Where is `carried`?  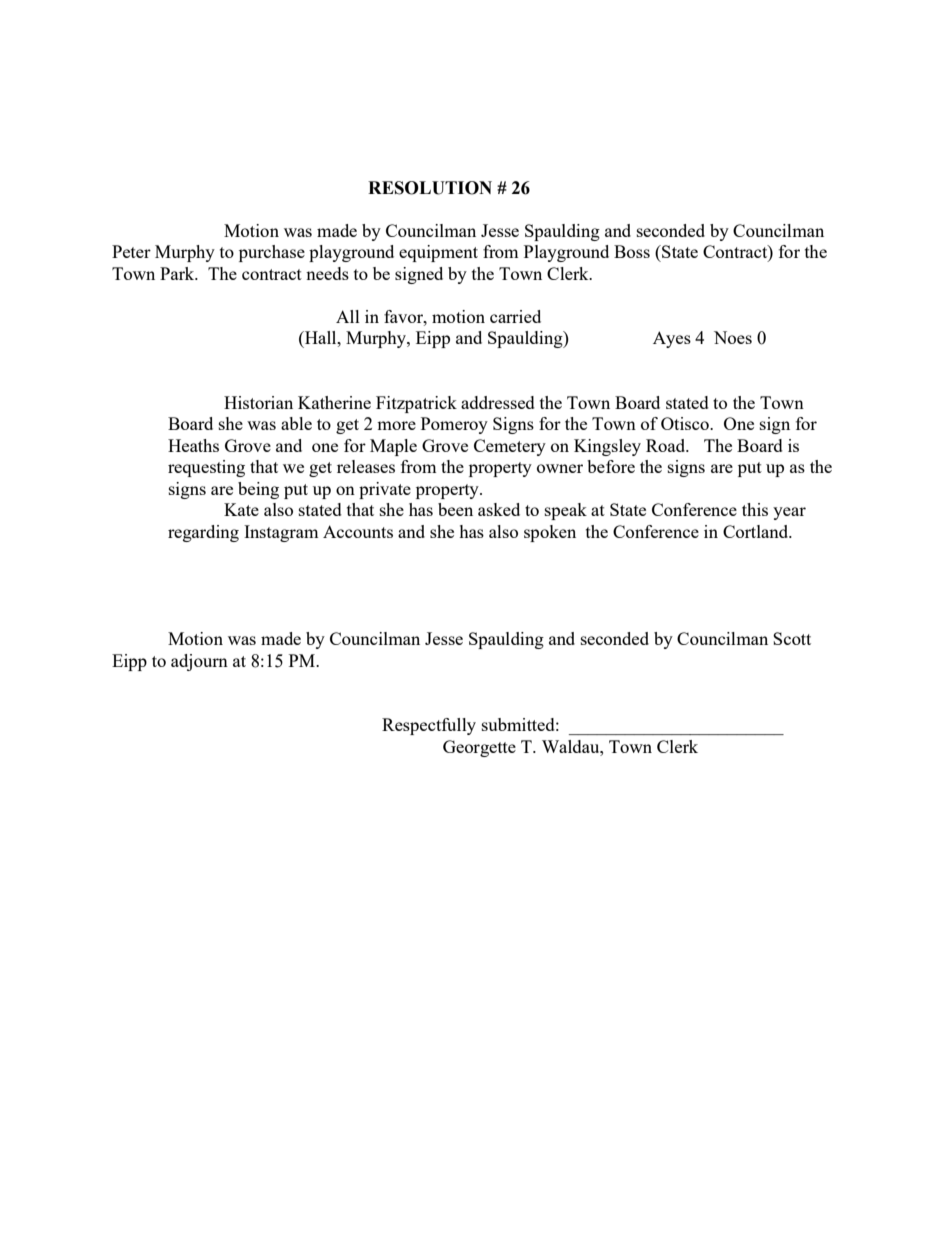 carried is located at coordinates (515, 316).
